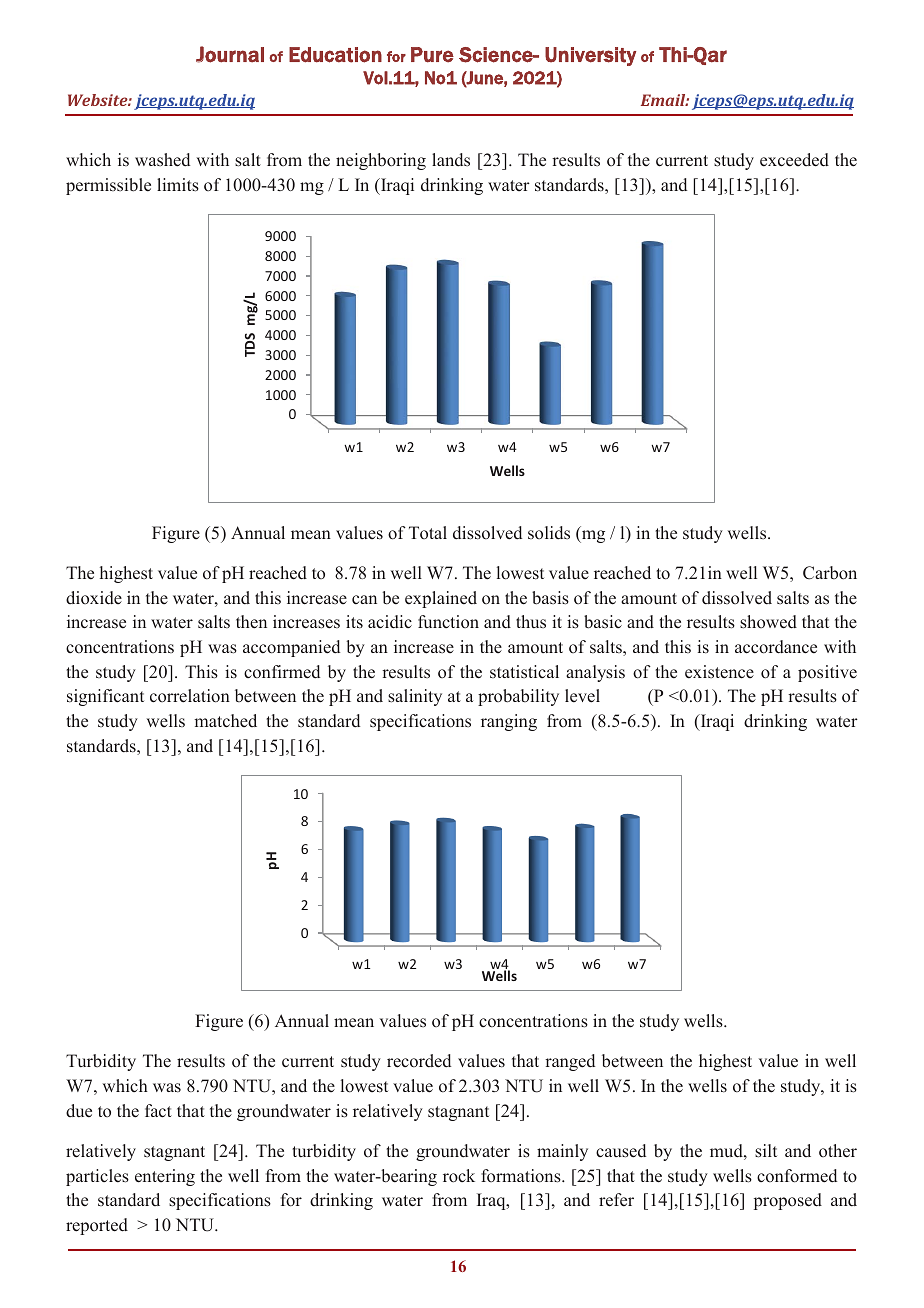  I want to click on washed, so click(162, 160).
